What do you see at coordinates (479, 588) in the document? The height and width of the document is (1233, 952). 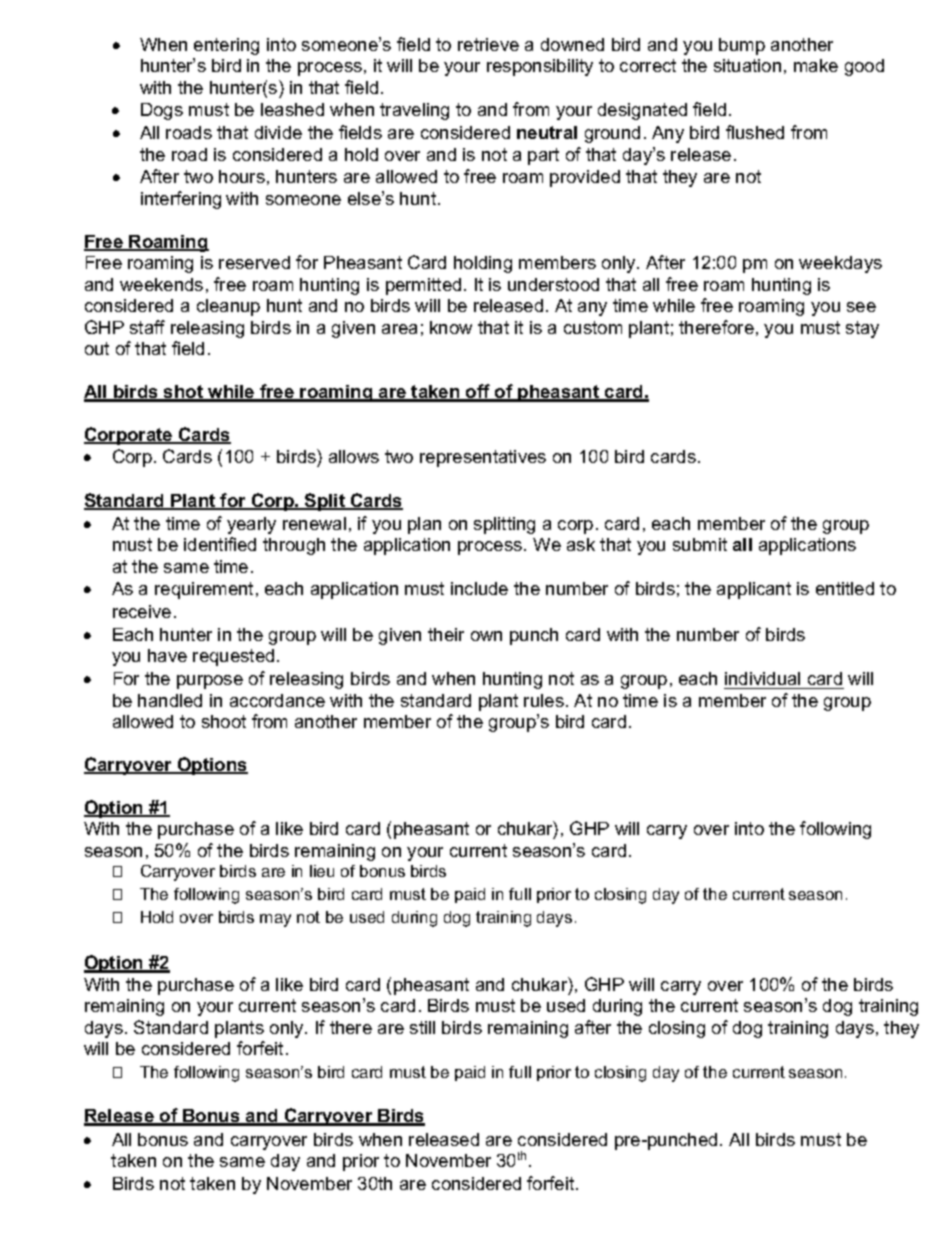 I see `include` at bounding box center [479, 588].
